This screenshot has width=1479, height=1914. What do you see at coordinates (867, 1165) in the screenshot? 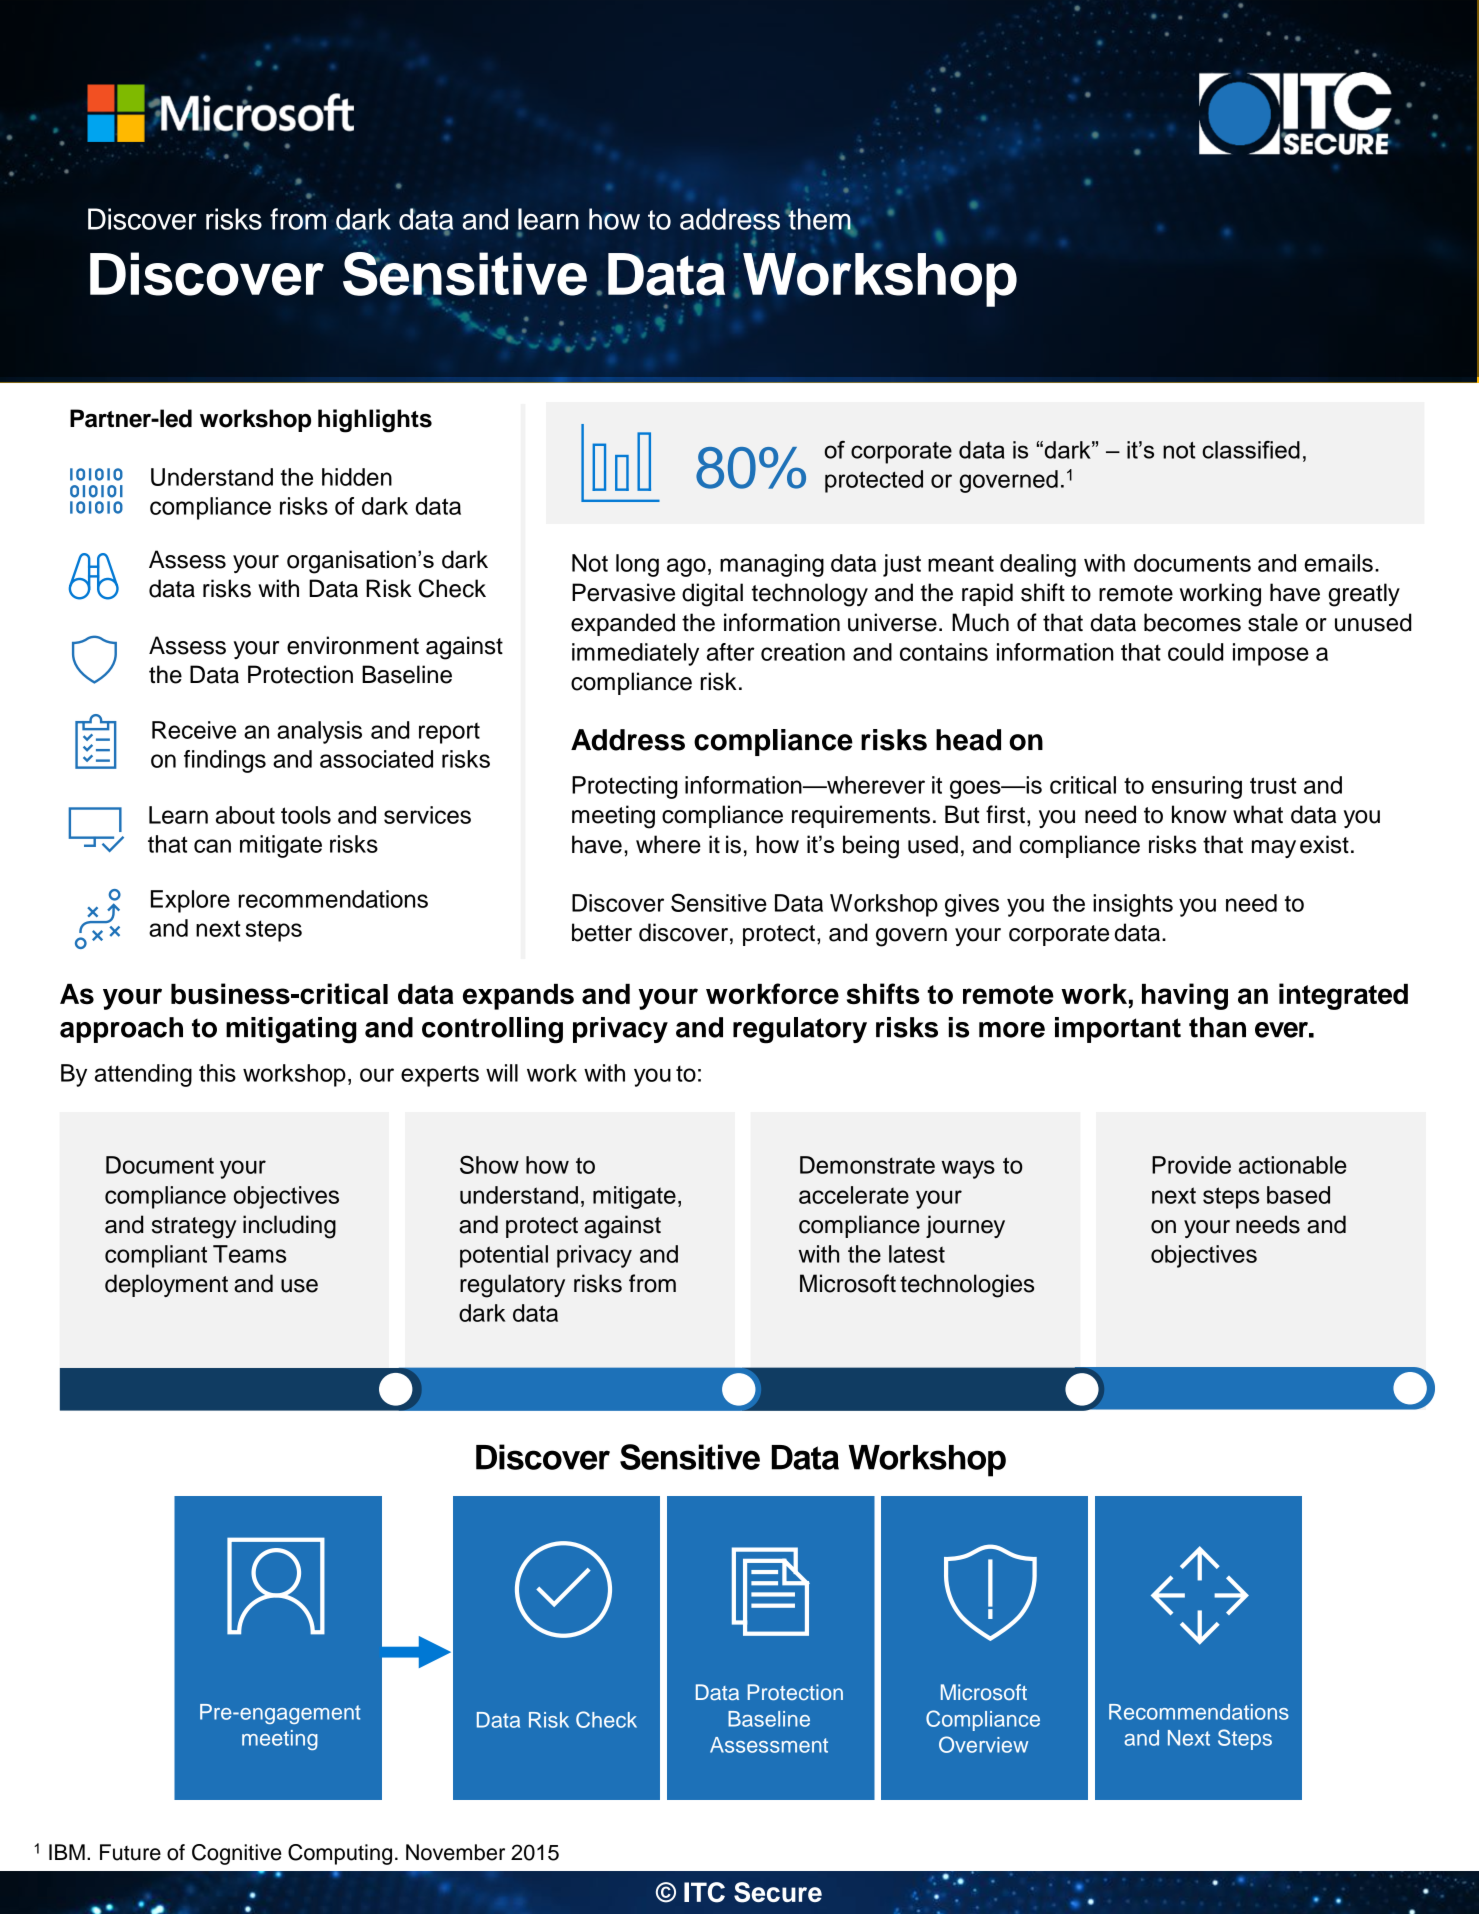
I see `Demonstrate` at bounding box center [867, 1165].
